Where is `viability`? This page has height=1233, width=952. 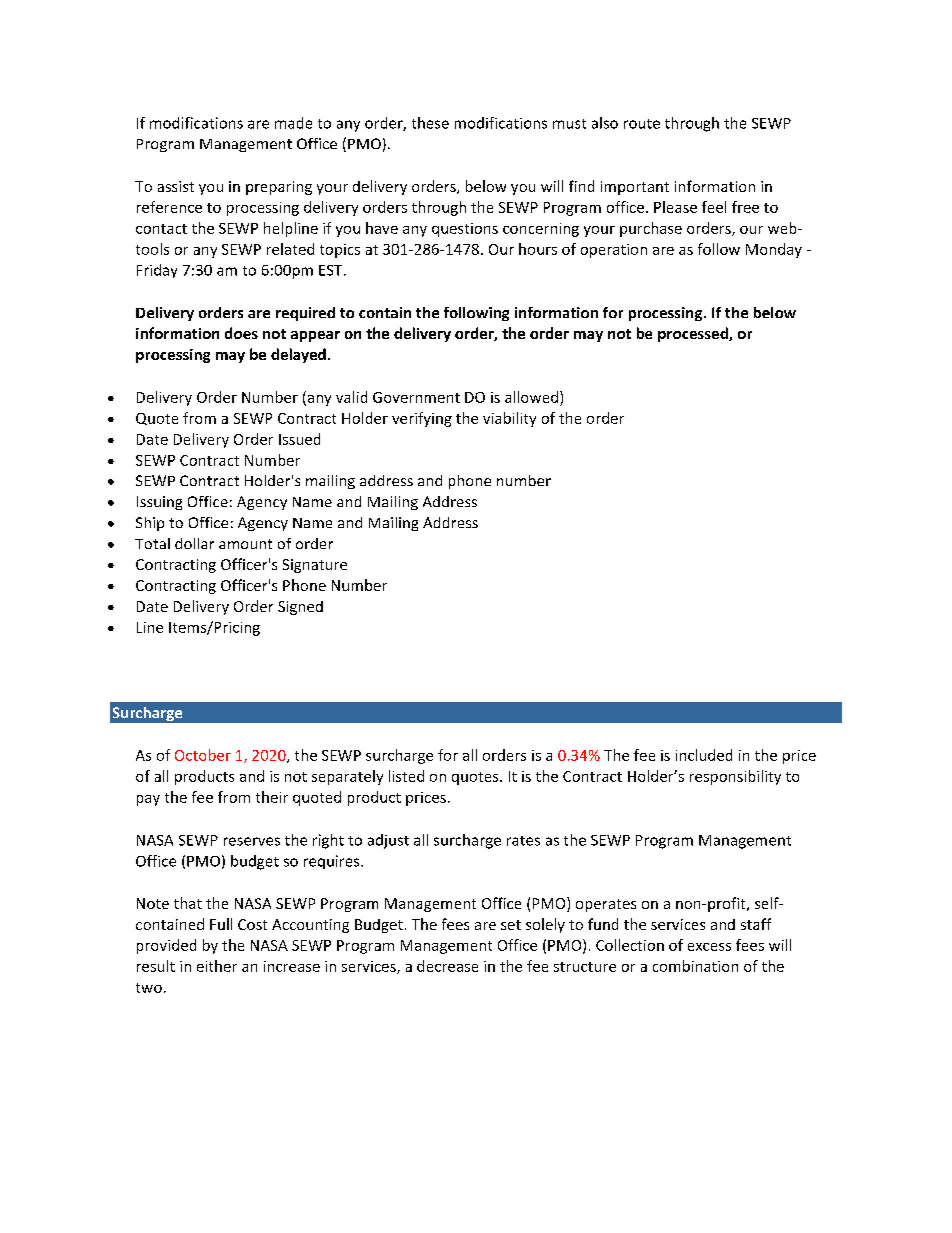
viability is located at coordinates (509, 419).
